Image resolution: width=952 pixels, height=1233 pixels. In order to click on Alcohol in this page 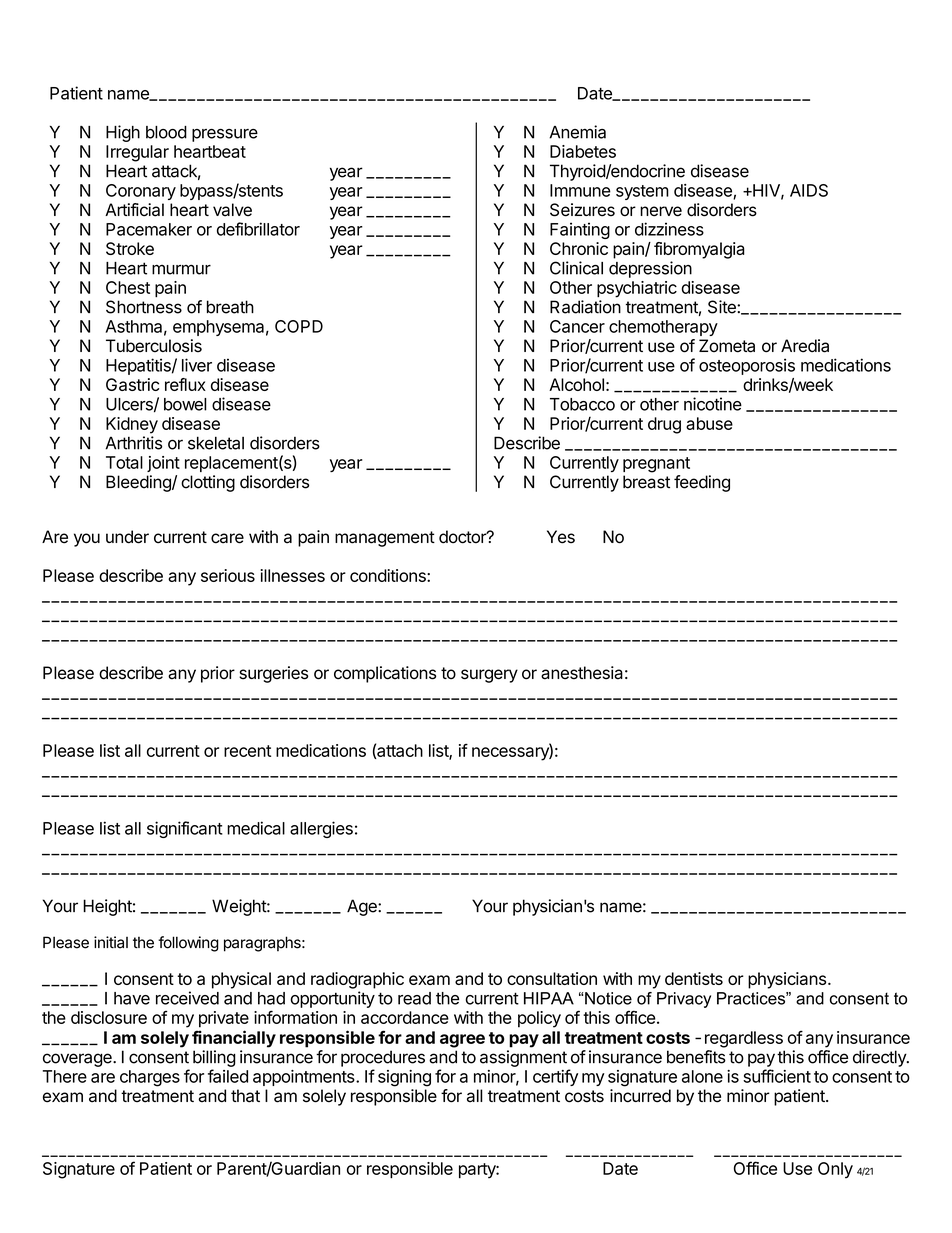, I will do `click(576, 384)`.
